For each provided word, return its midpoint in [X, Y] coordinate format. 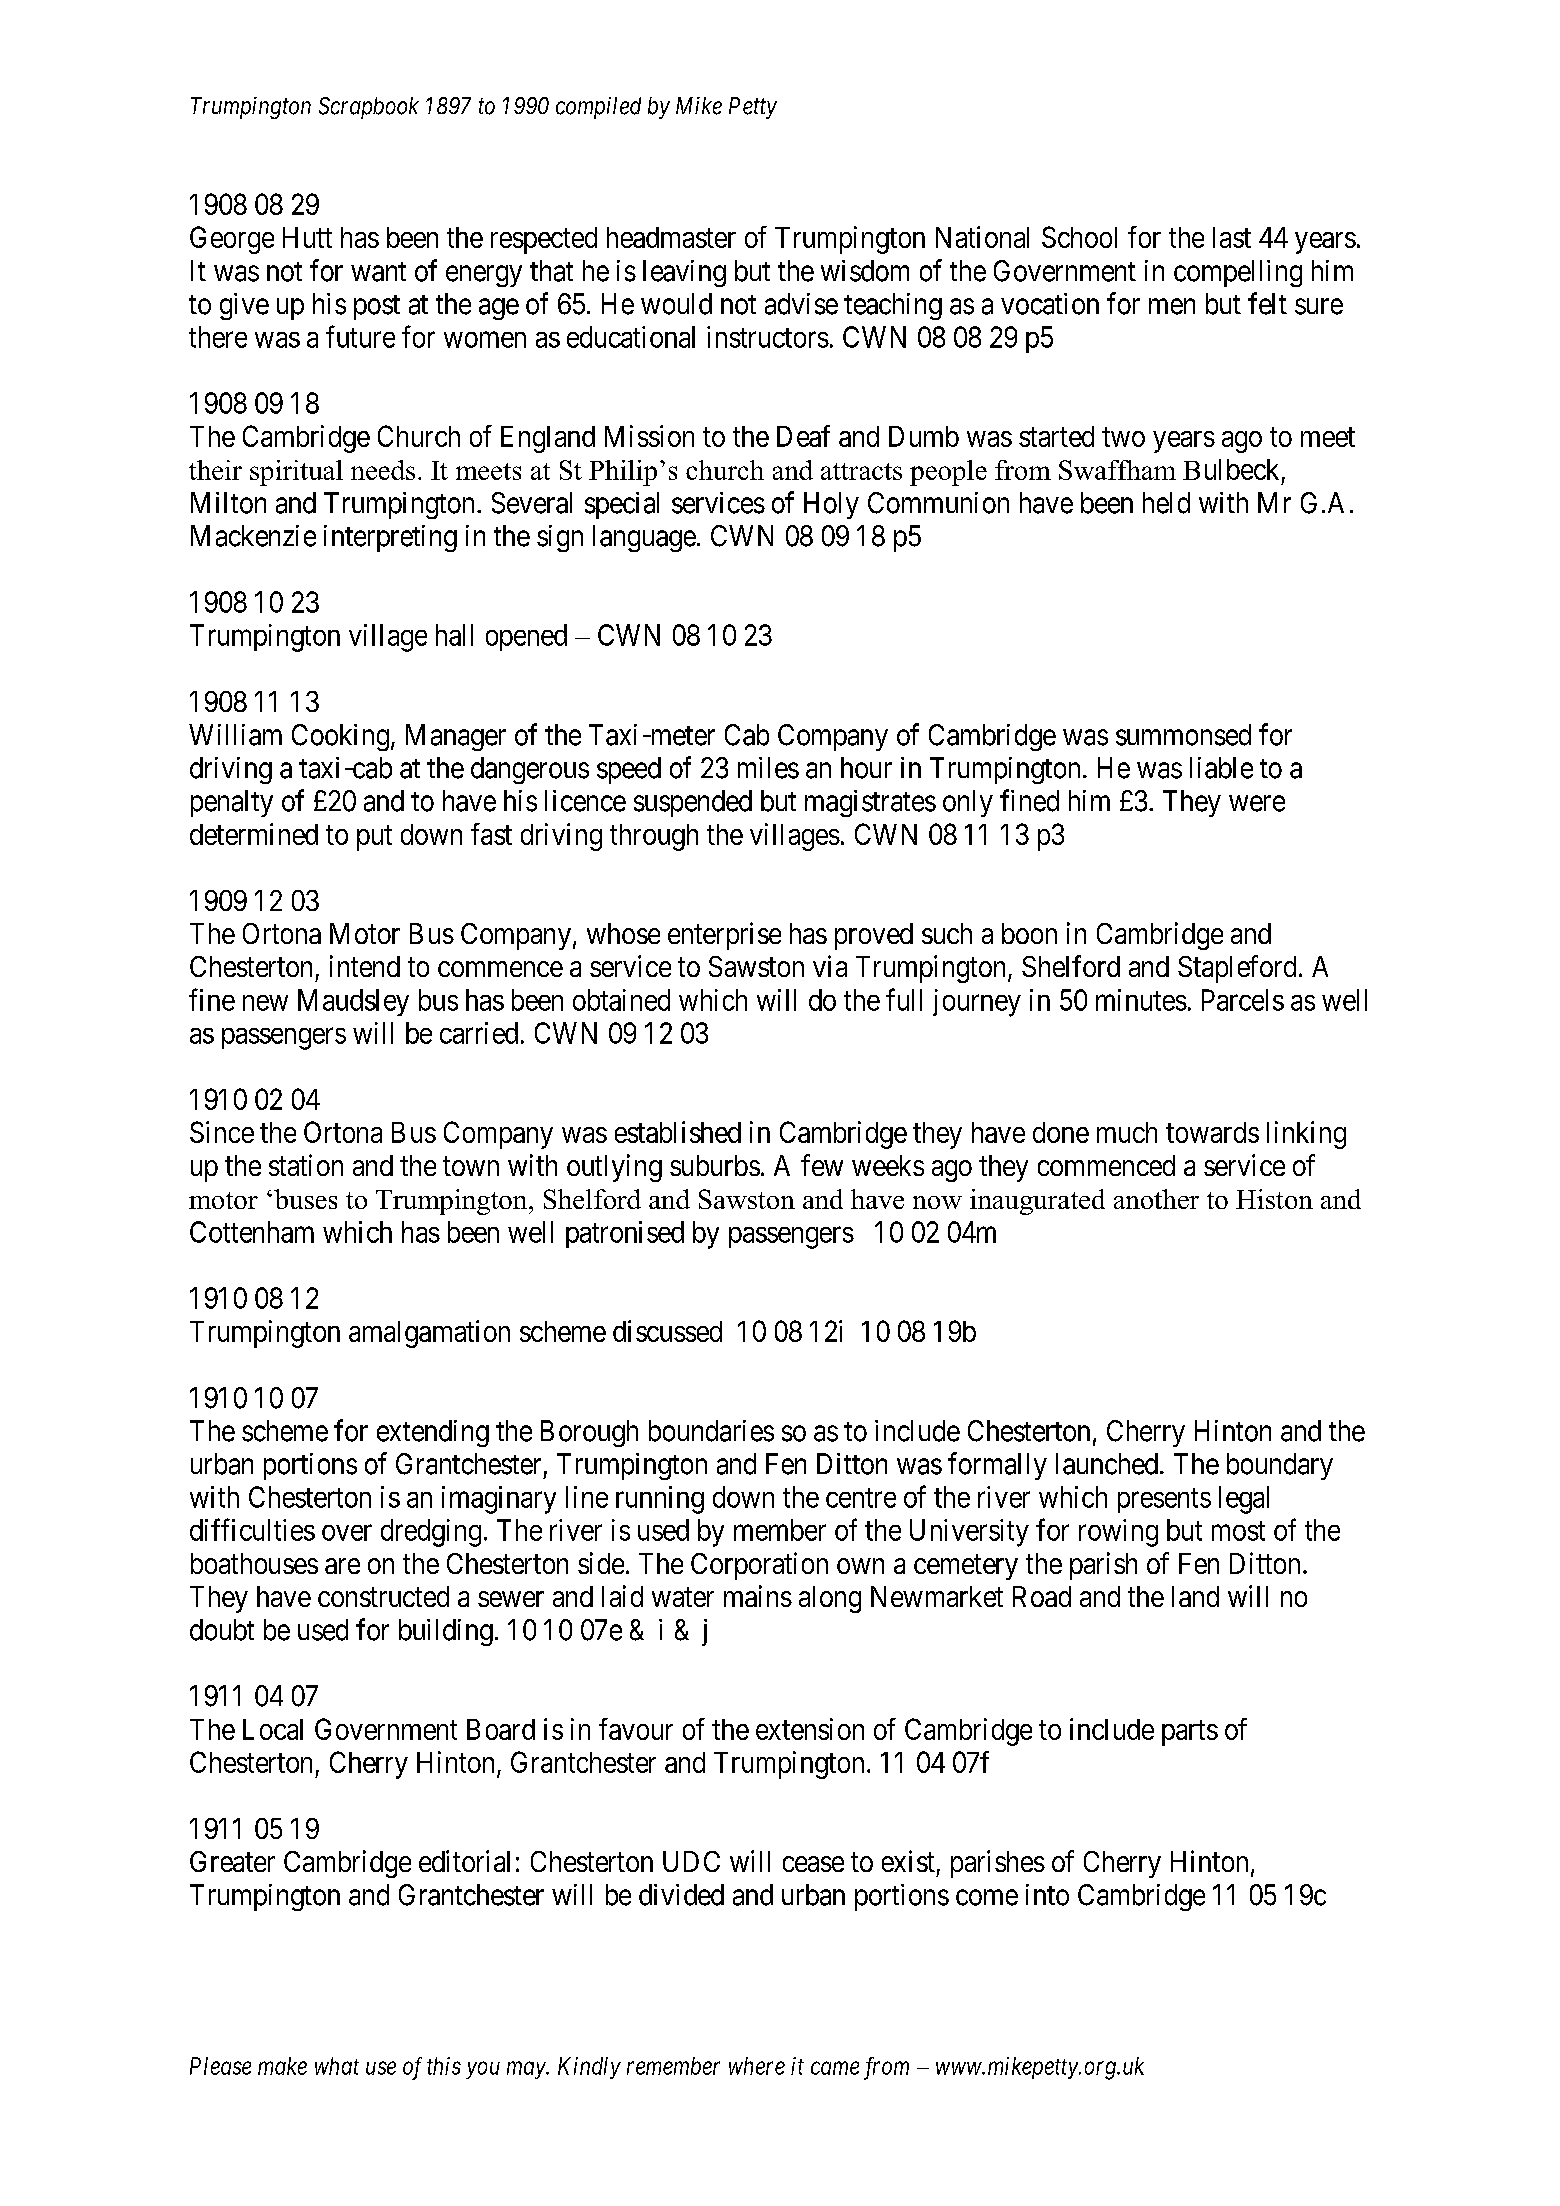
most [1238, 1531]
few [822, 1165]
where [757, 2066]
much [1127, 1132]
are [342, 1566]
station [306, 1165]
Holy [831, 505]
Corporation [759, 1566]
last [1232, 237]
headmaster [671, 237]
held [1166, 503]
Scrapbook [369, 108]
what [337, 2066]
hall [454, 635]
